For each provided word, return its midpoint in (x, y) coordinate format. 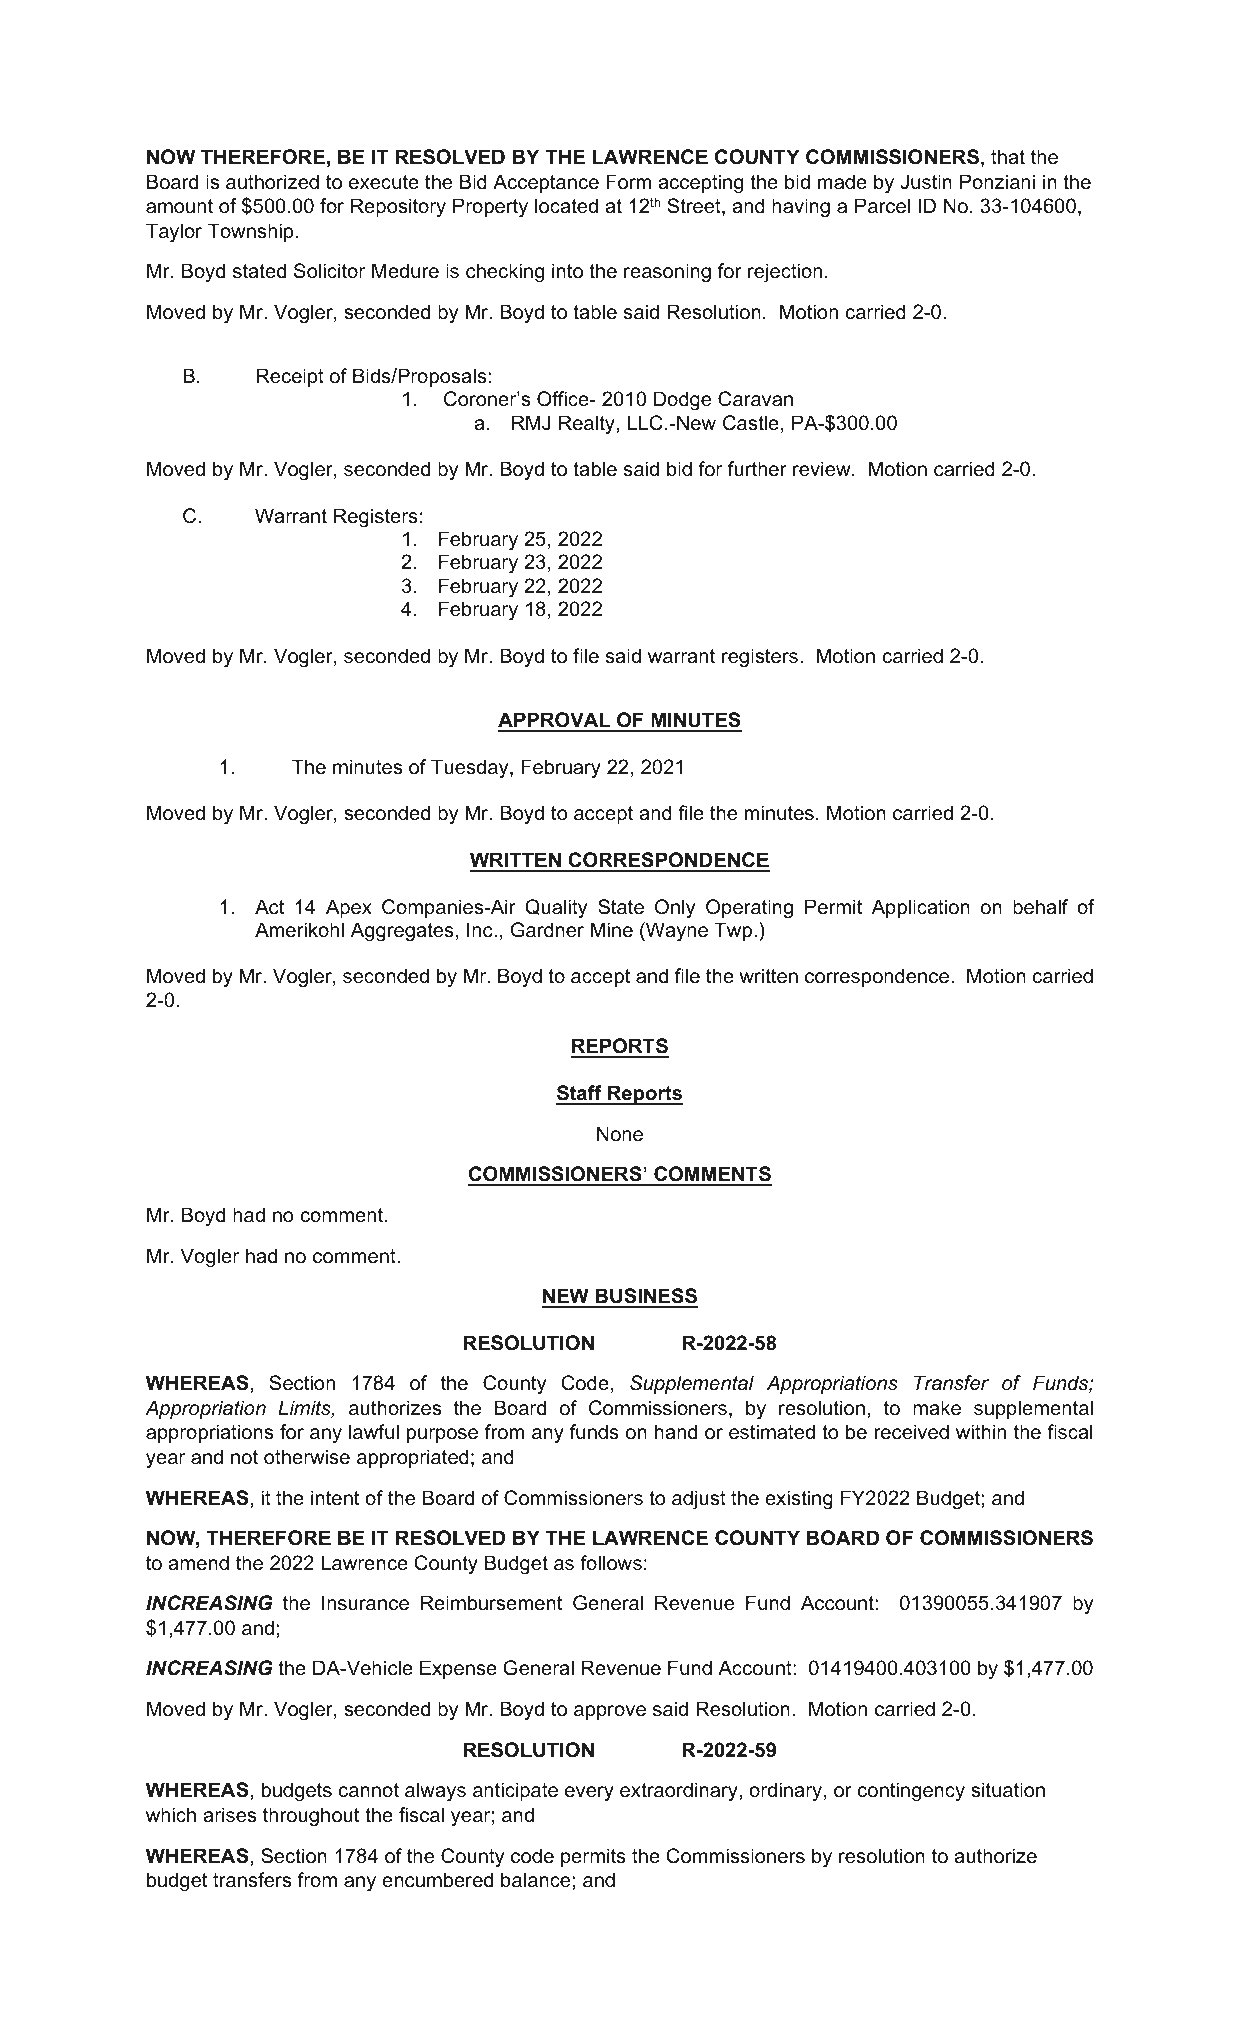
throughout (311, 1816)
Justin (926, 182)
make (937, 1408)
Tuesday (471, 768)
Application (921, 908)
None (620, 1134)
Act (269, 907)
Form (628, 181)
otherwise (307, 1457)
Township (250, 232)
